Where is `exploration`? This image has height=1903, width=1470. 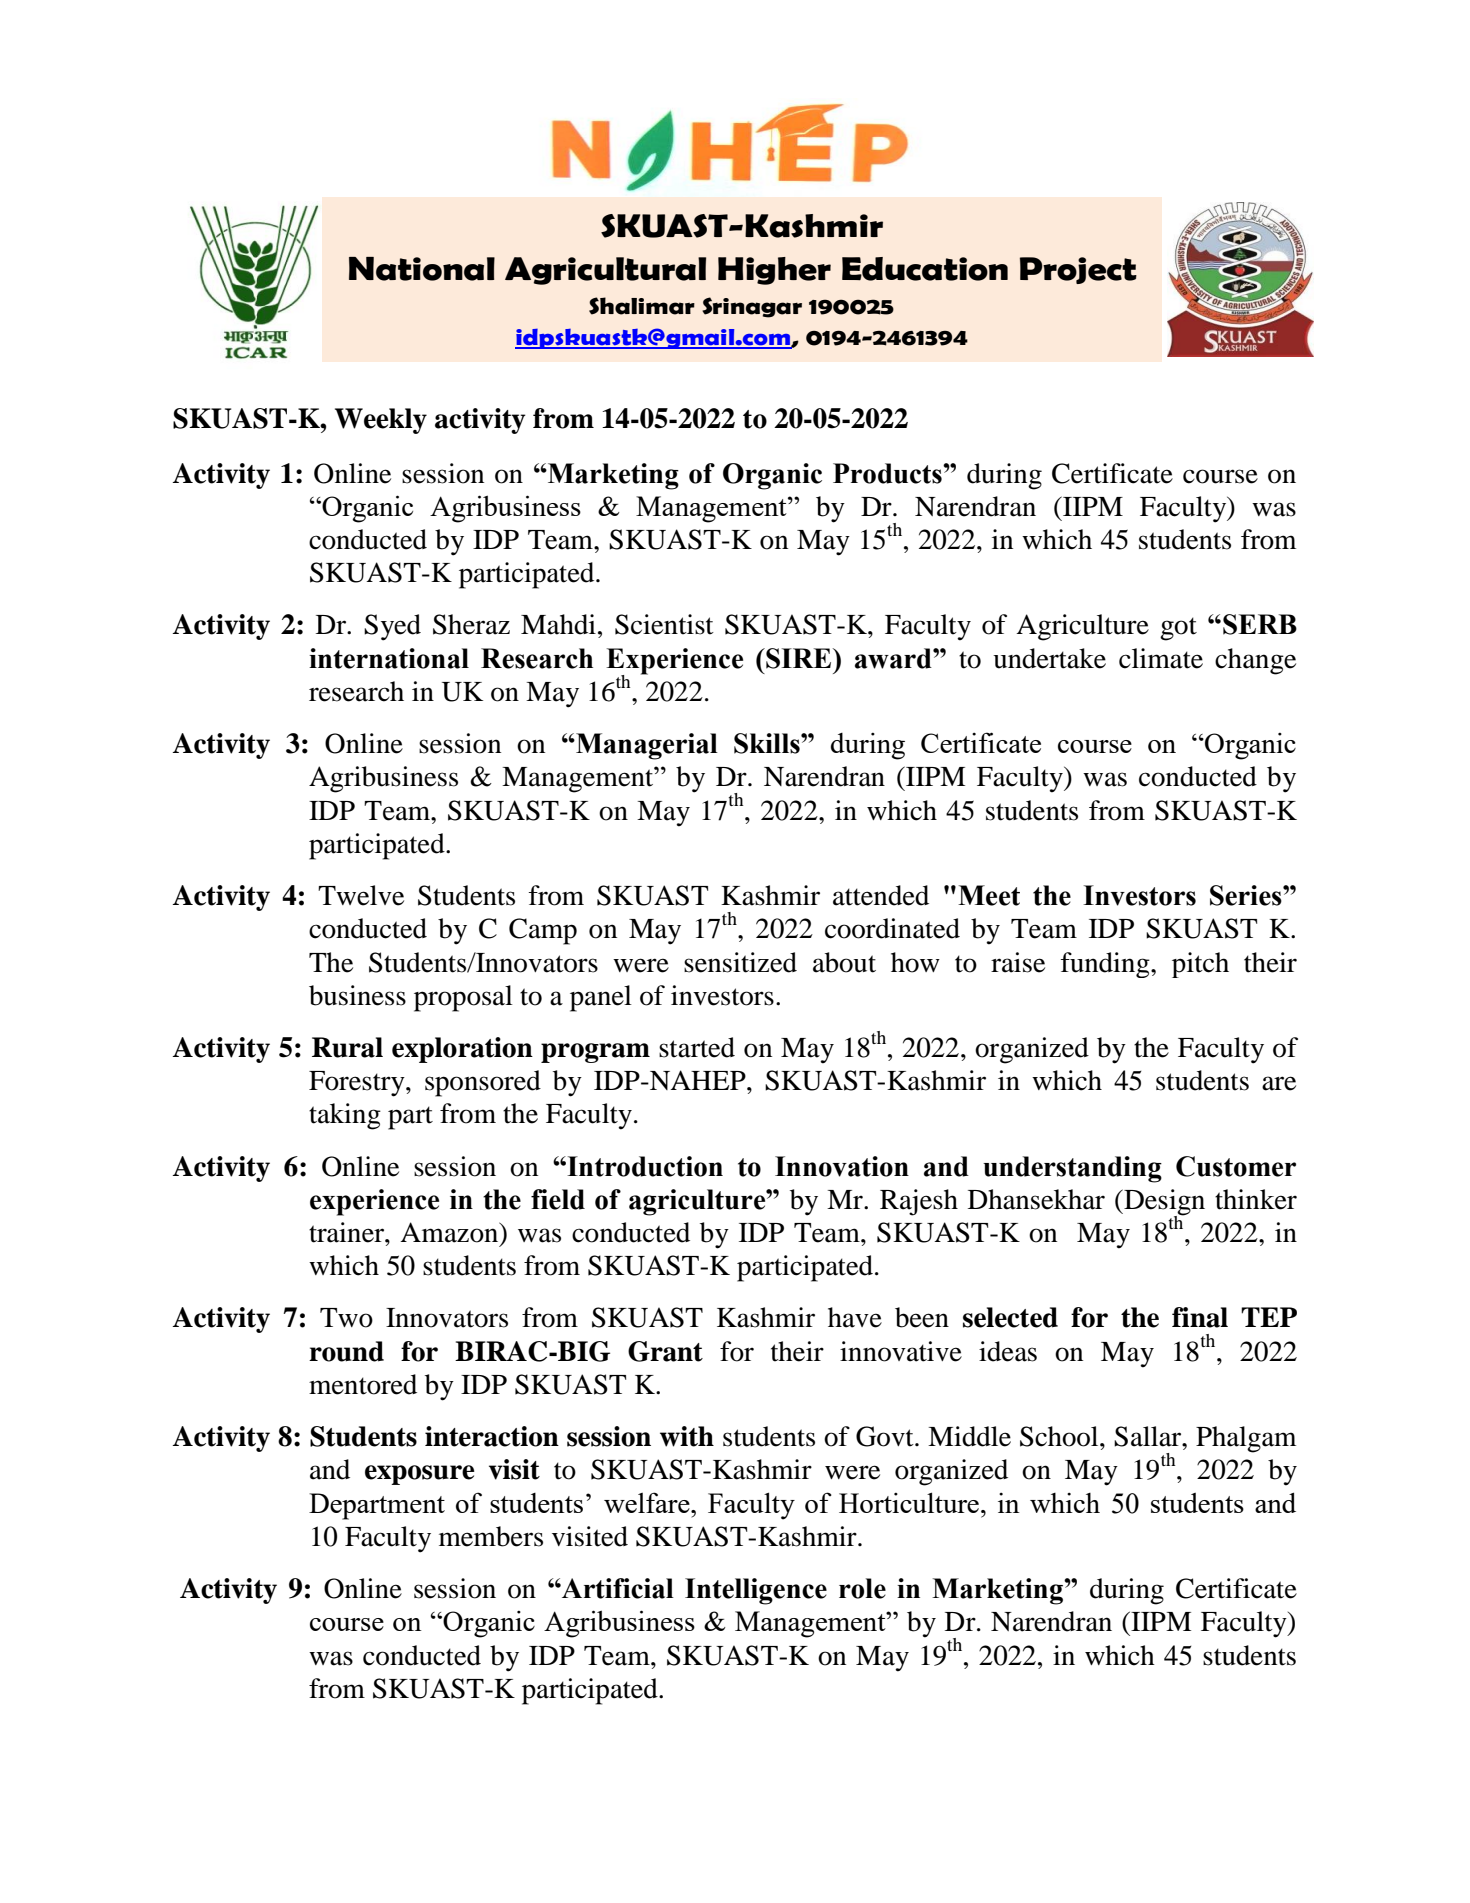
exploration is located at coordinates (462, 1050).
